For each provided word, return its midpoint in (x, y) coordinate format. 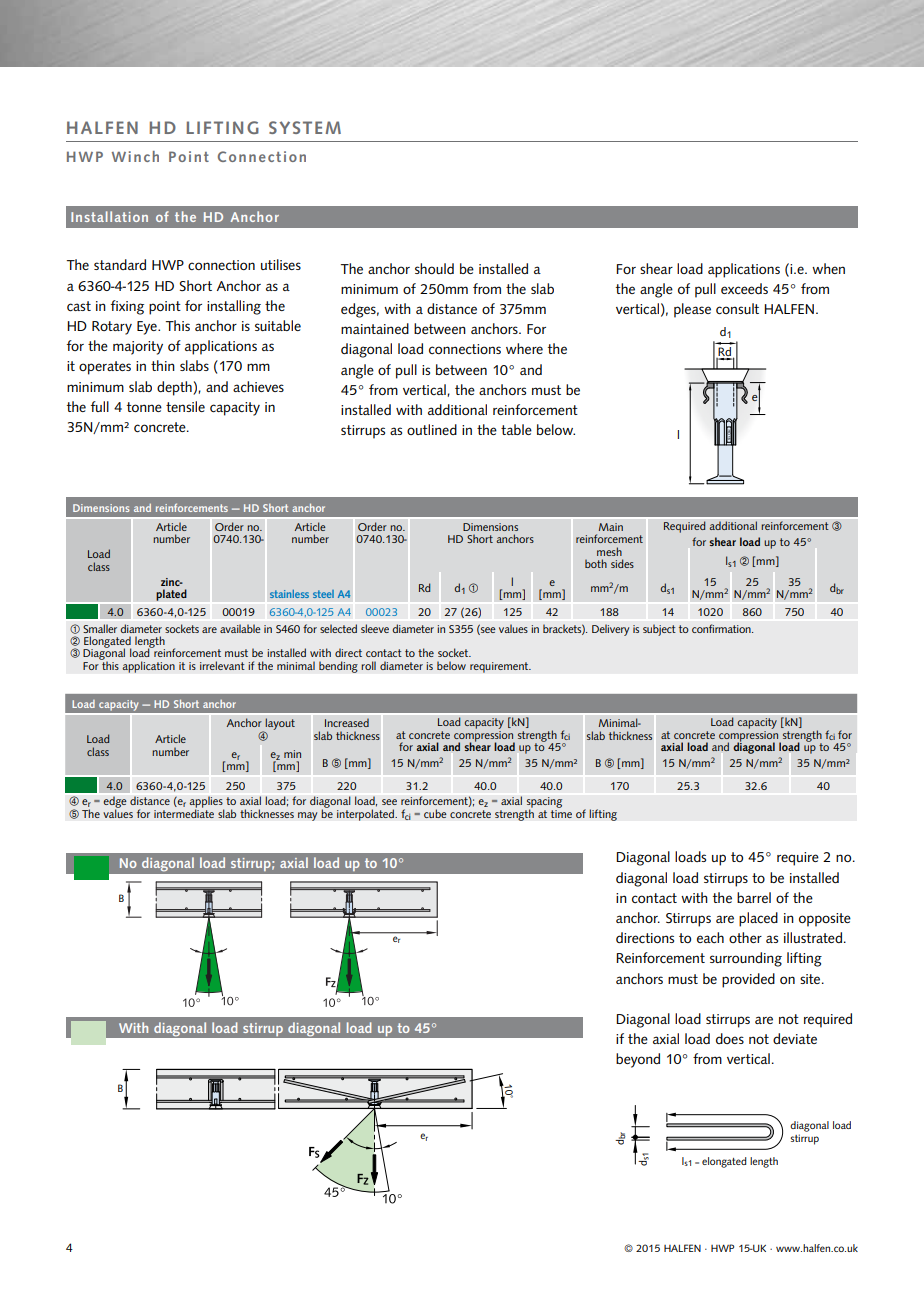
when (828, 268)
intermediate (184, 812)
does (730, 1038)
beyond (638, 1060)
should (434, 268)
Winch (135, 156)
